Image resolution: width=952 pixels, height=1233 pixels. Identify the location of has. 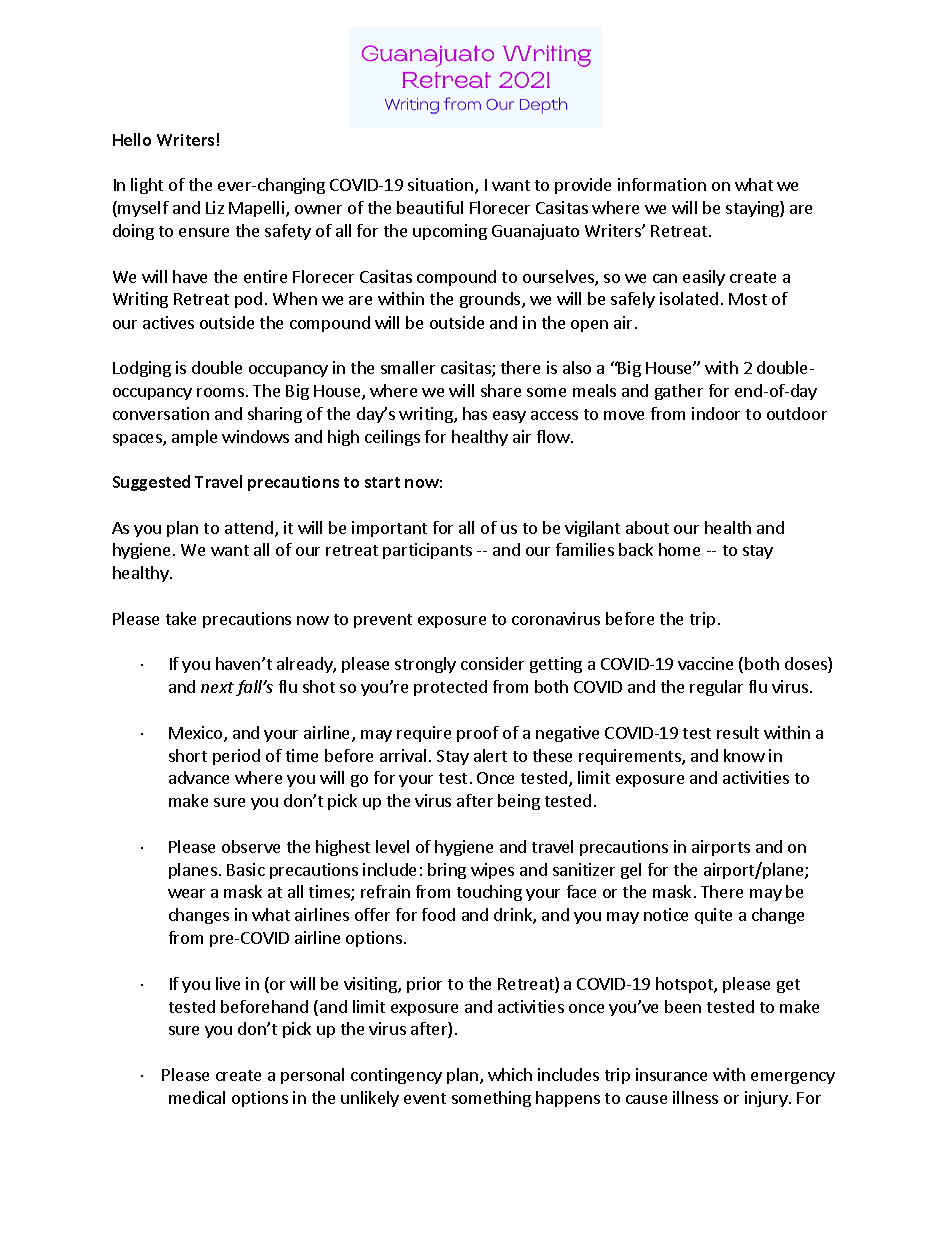
(475, 413).
